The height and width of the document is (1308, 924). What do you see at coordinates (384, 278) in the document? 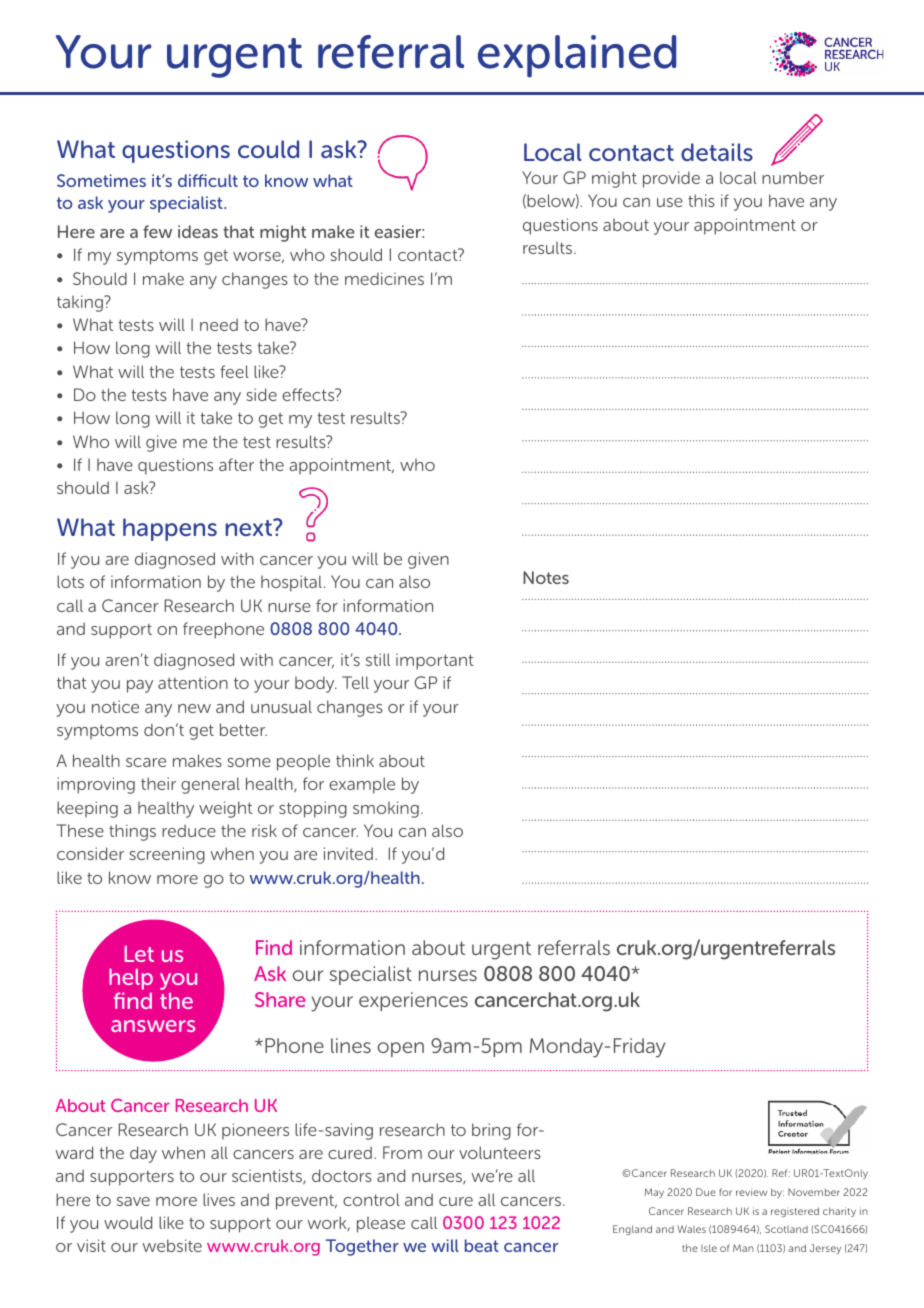
I see `medicines` at bounding box center [384, 278].
